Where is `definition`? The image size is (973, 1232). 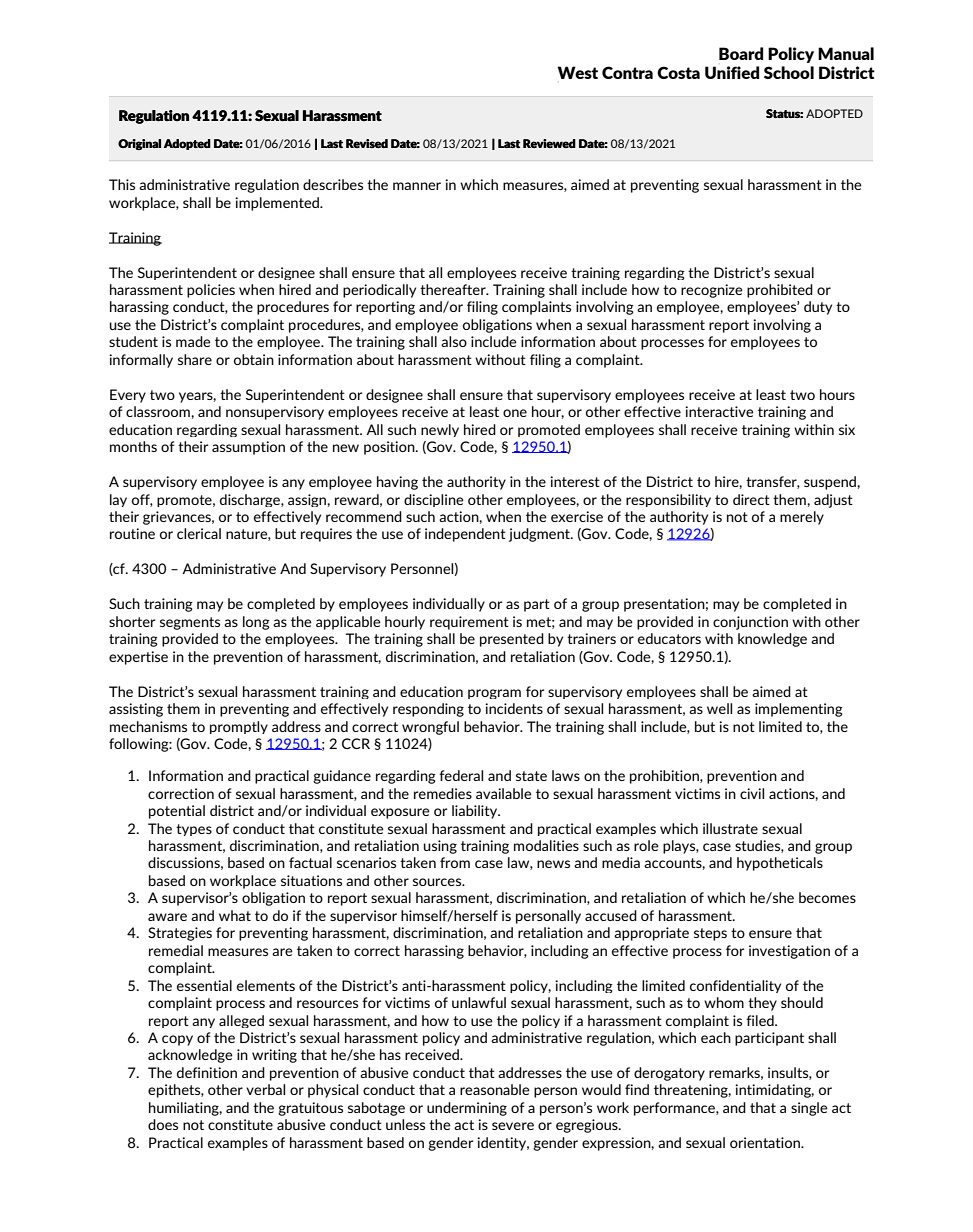 definition is located at coordinates (207, 1072).
